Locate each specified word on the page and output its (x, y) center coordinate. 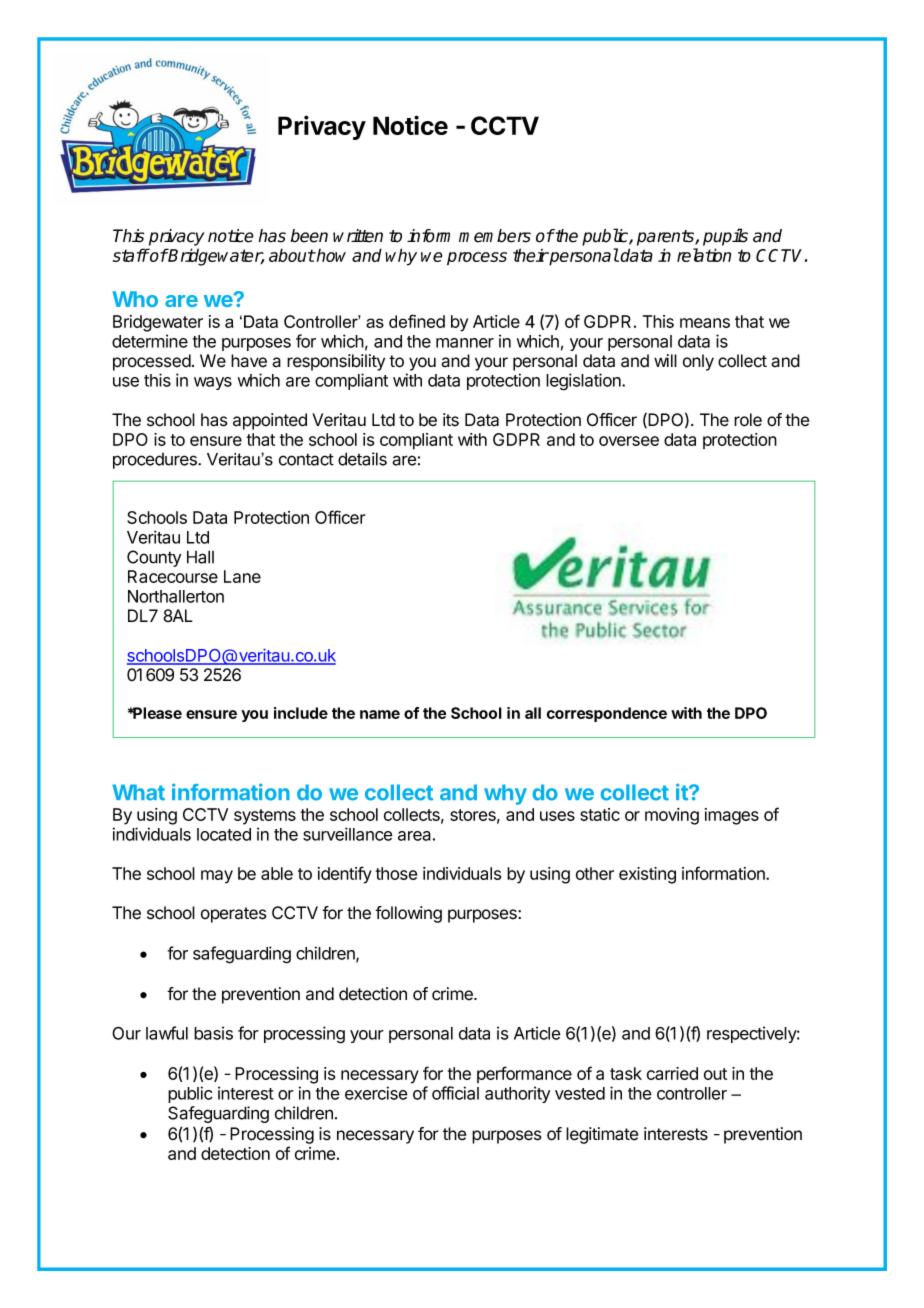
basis (213, 1033)
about (292, 255)
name (380, 714)
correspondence (606, 714)
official (455, 1093)
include (301, 713)
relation (704, 255)
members (495, 236)
